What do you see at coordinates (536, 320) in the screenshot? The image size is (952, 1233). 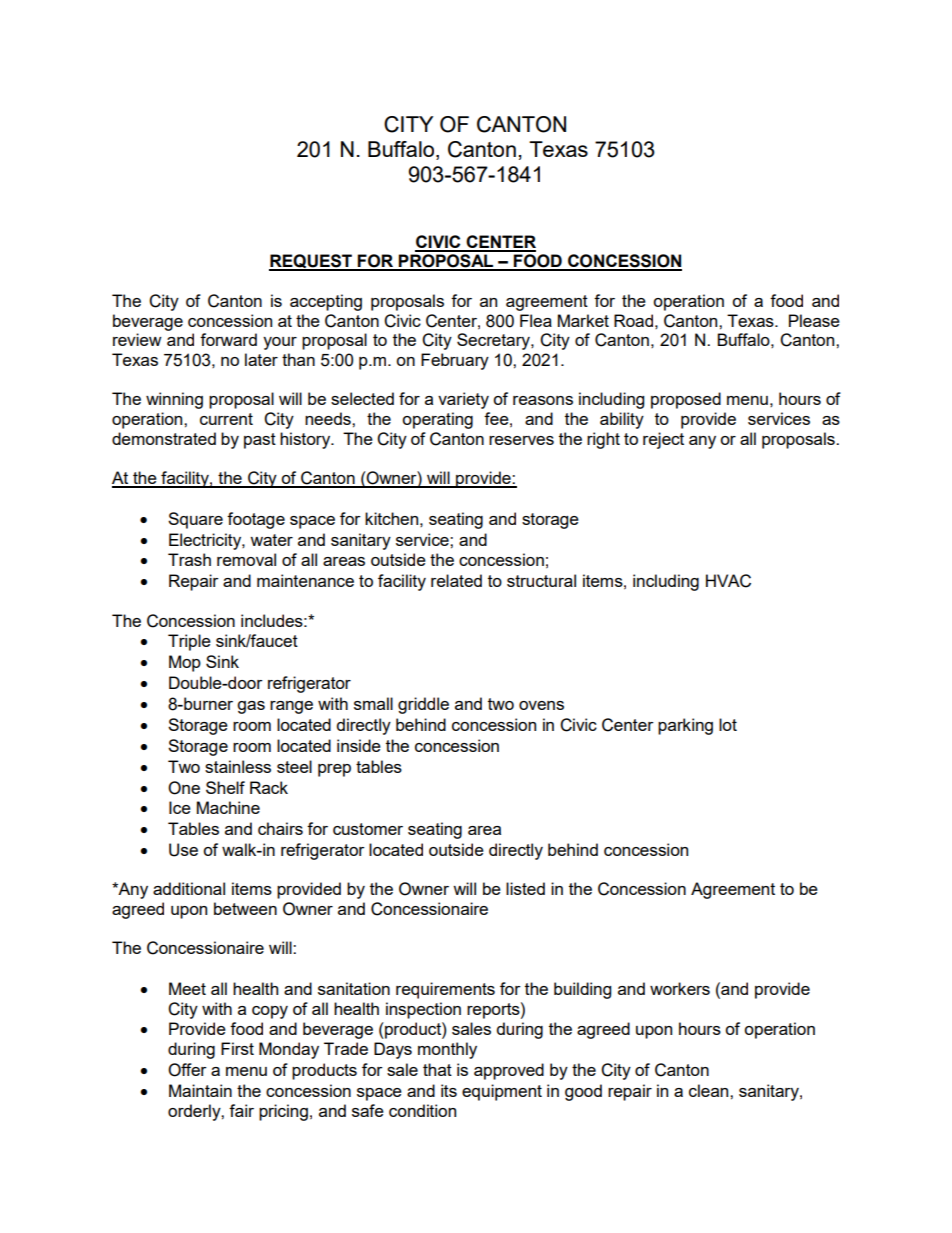 I see `Flea` at bounding box center [536, 320].
